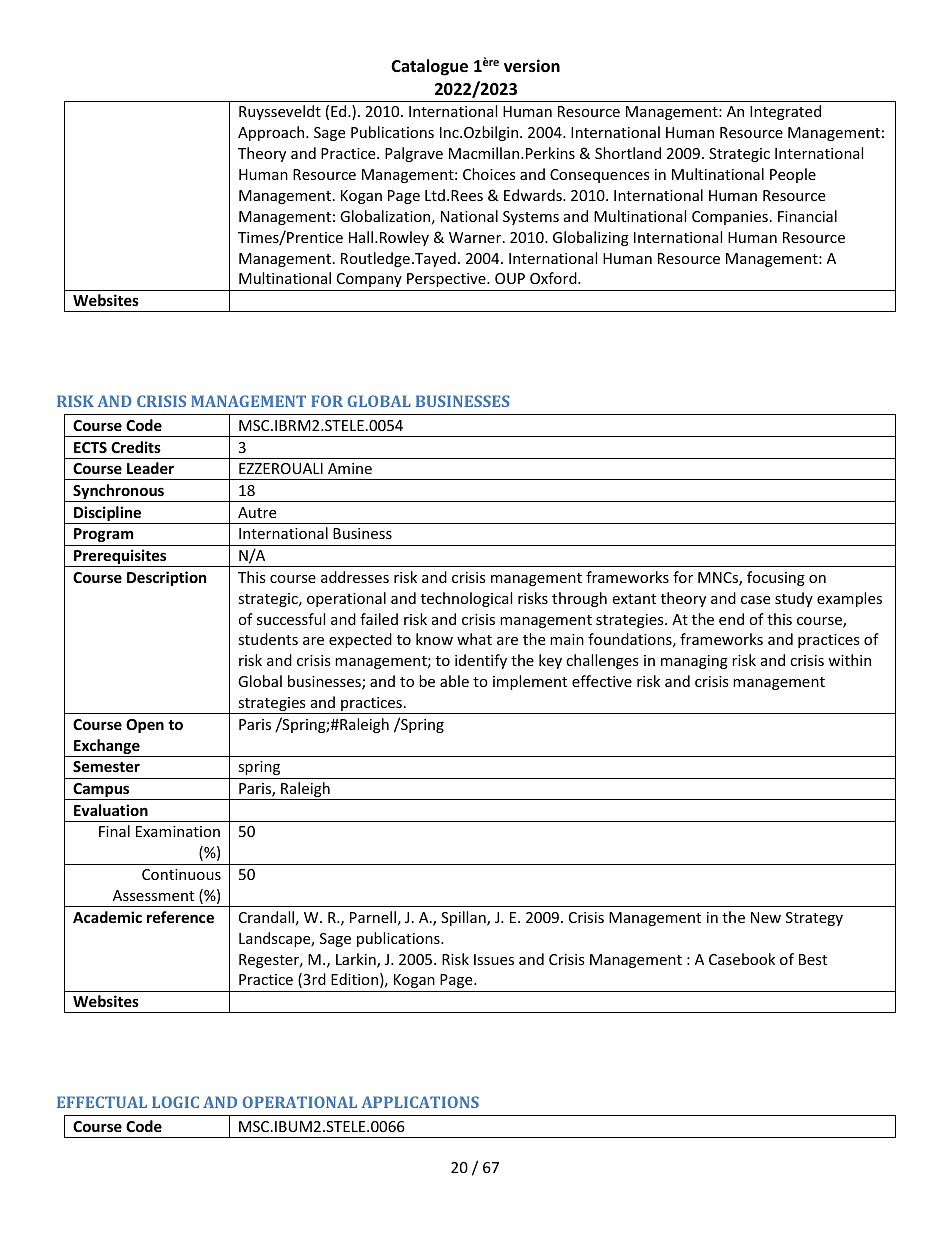  Describe the element at coordinates (776, 578) in the screenshot. I see `focusing` at that location.
